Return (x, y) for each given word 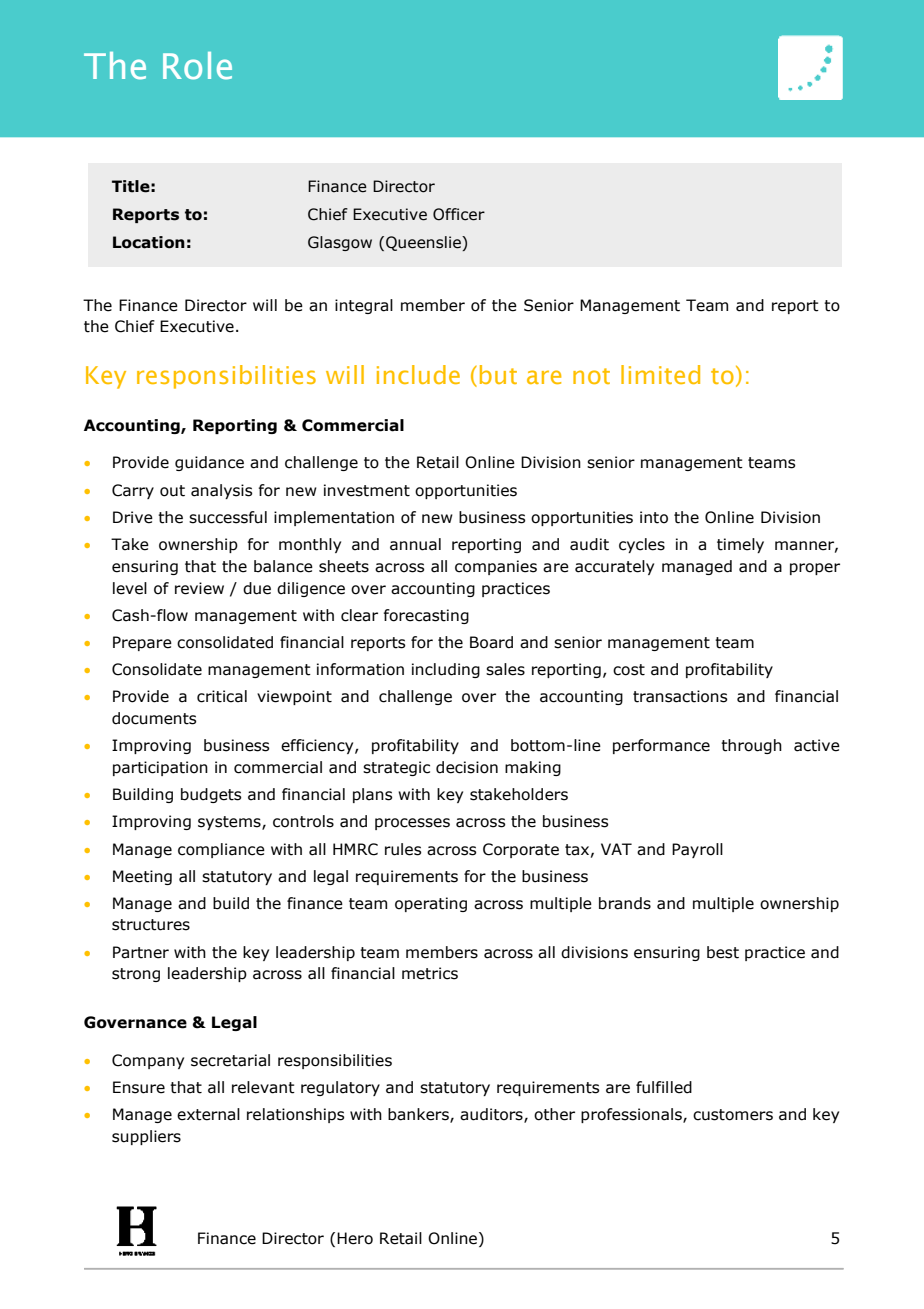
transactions (680, 696)
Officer (459, 214)
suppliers (146, 1137)
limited (660, 374)
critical (222, 696)
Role (197, 66)
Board (491, 642)
